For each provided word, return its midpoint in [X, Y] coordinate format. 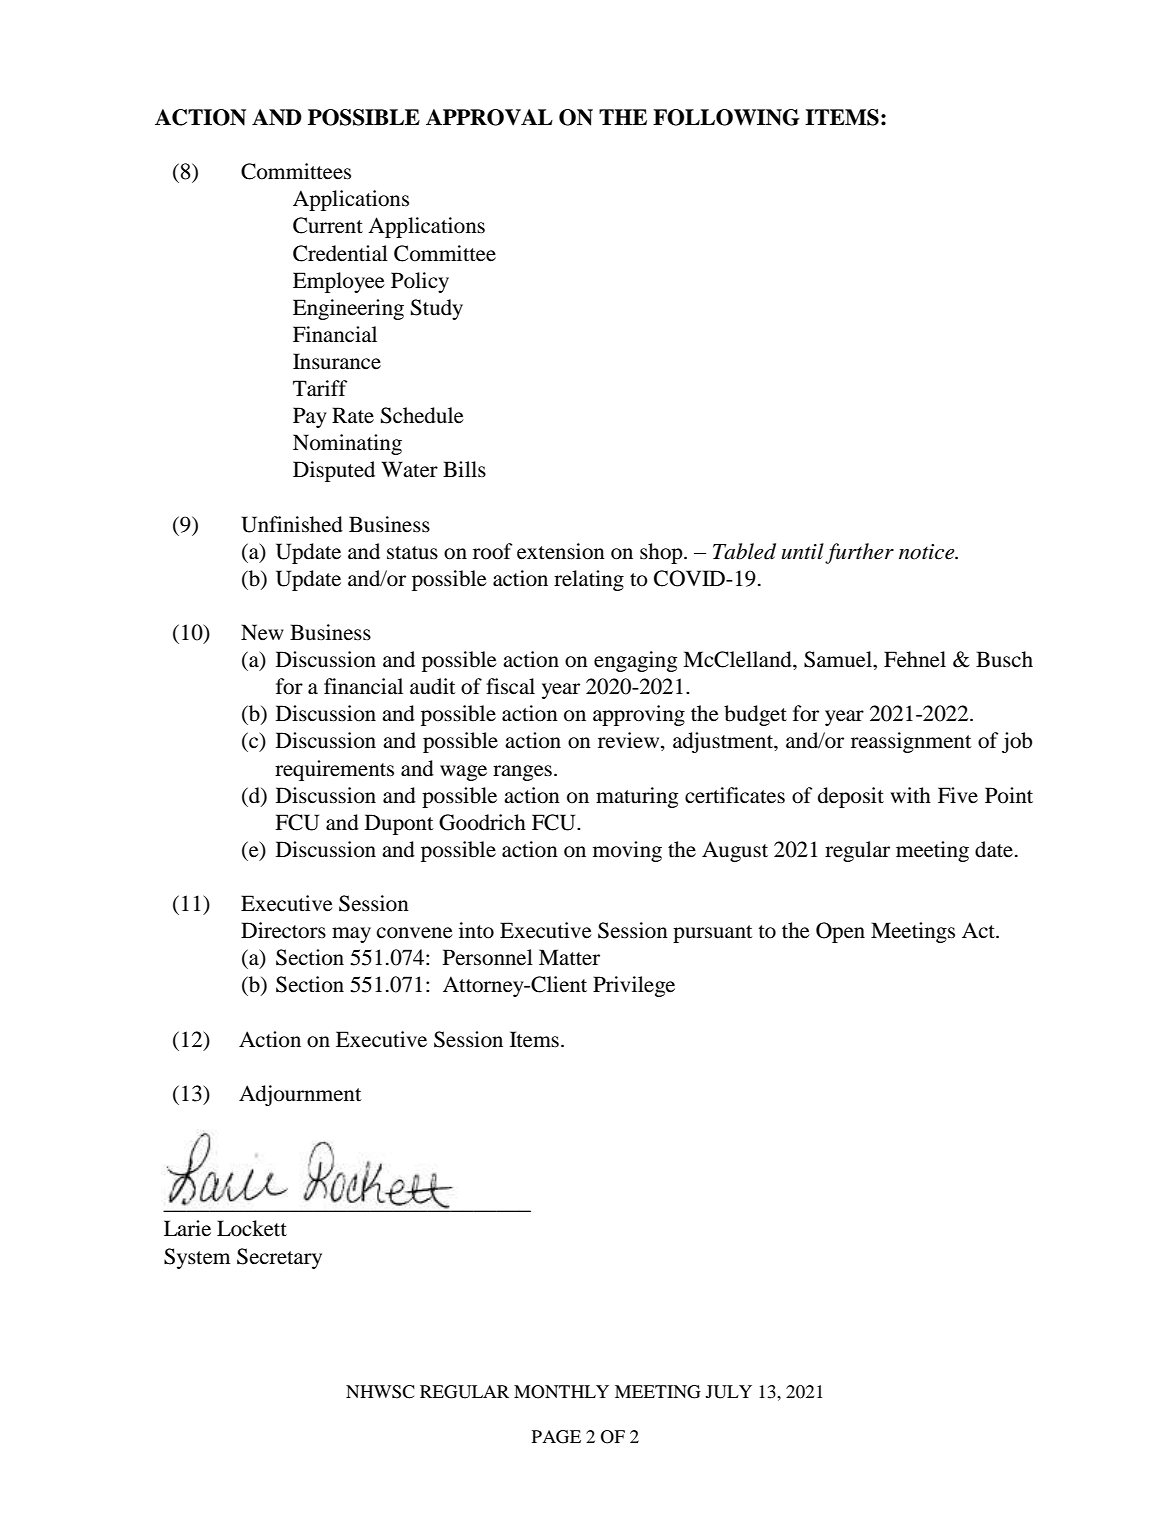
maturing [637, 797]
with [910, 795]
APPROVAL [489, 117]
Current [328, 225]
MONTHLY [561, 1392]
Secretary [279, 1258]
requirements [334, 770]
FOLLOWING [726, 117]
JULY [729, 1392]
